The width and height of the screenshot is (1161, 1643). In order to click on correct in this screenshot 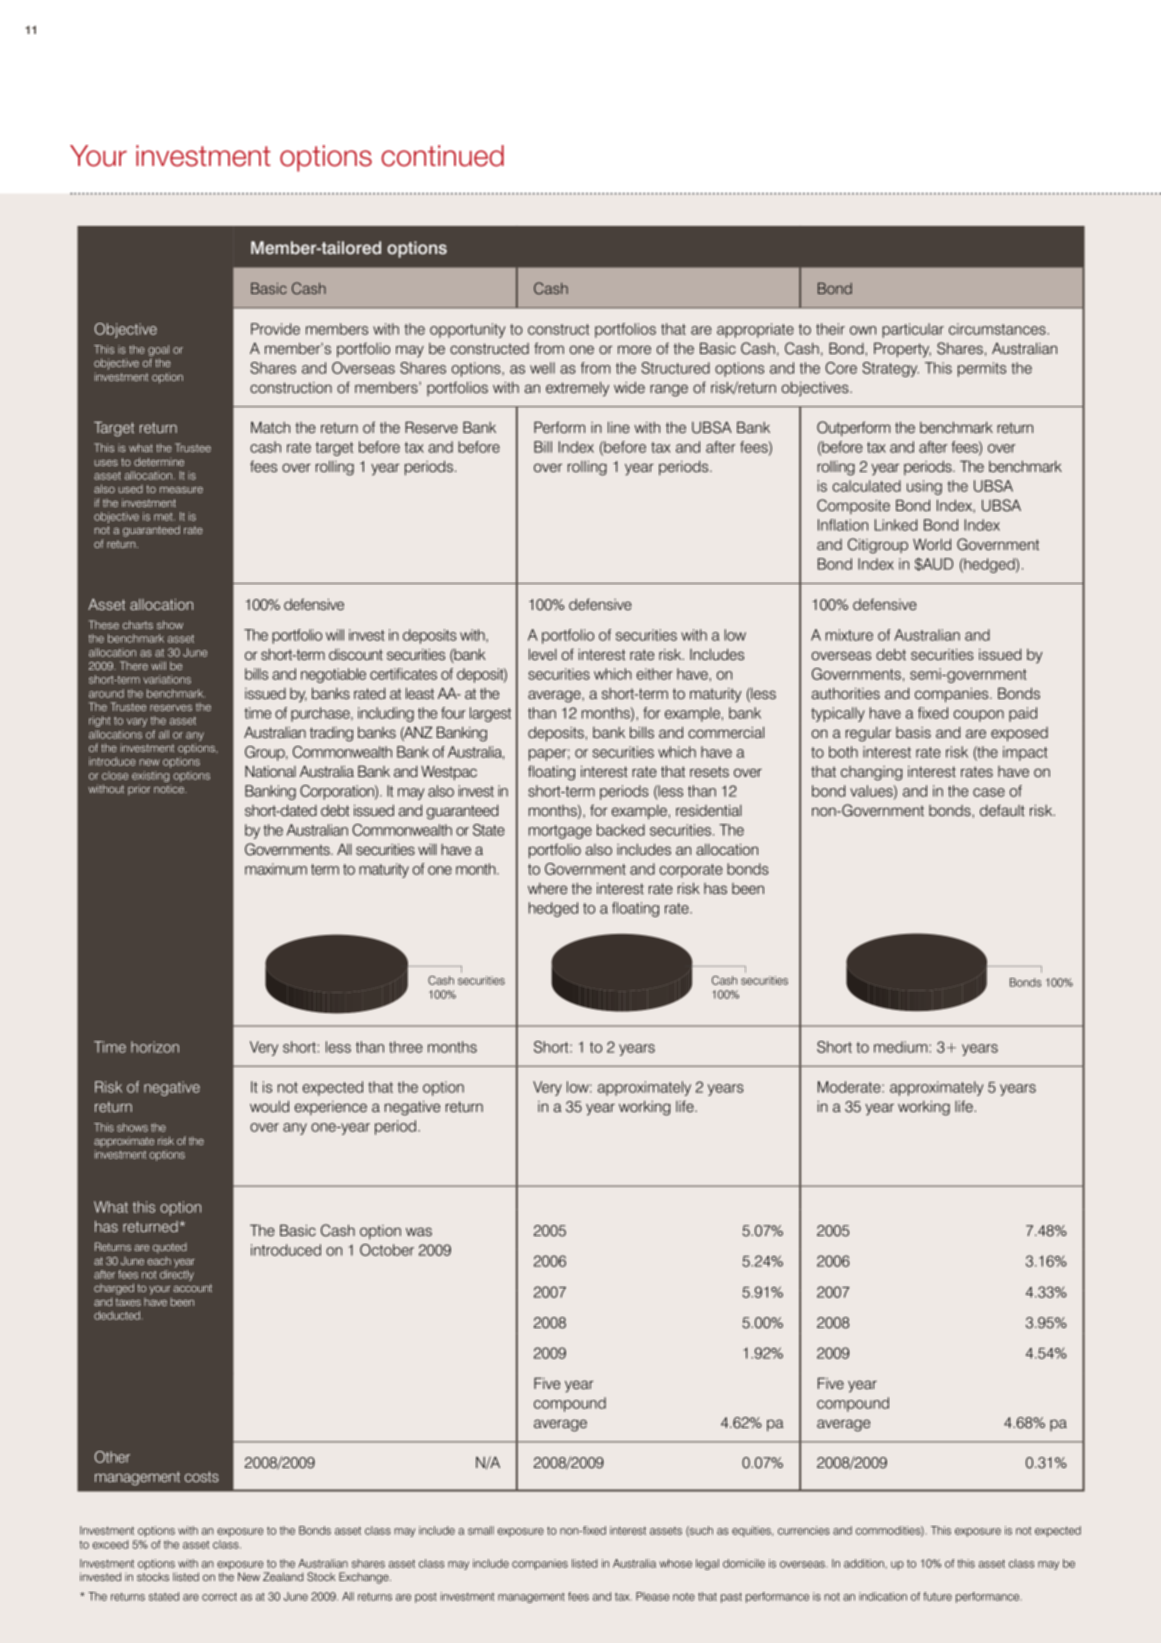, I will do `click(219, 1596)`.
